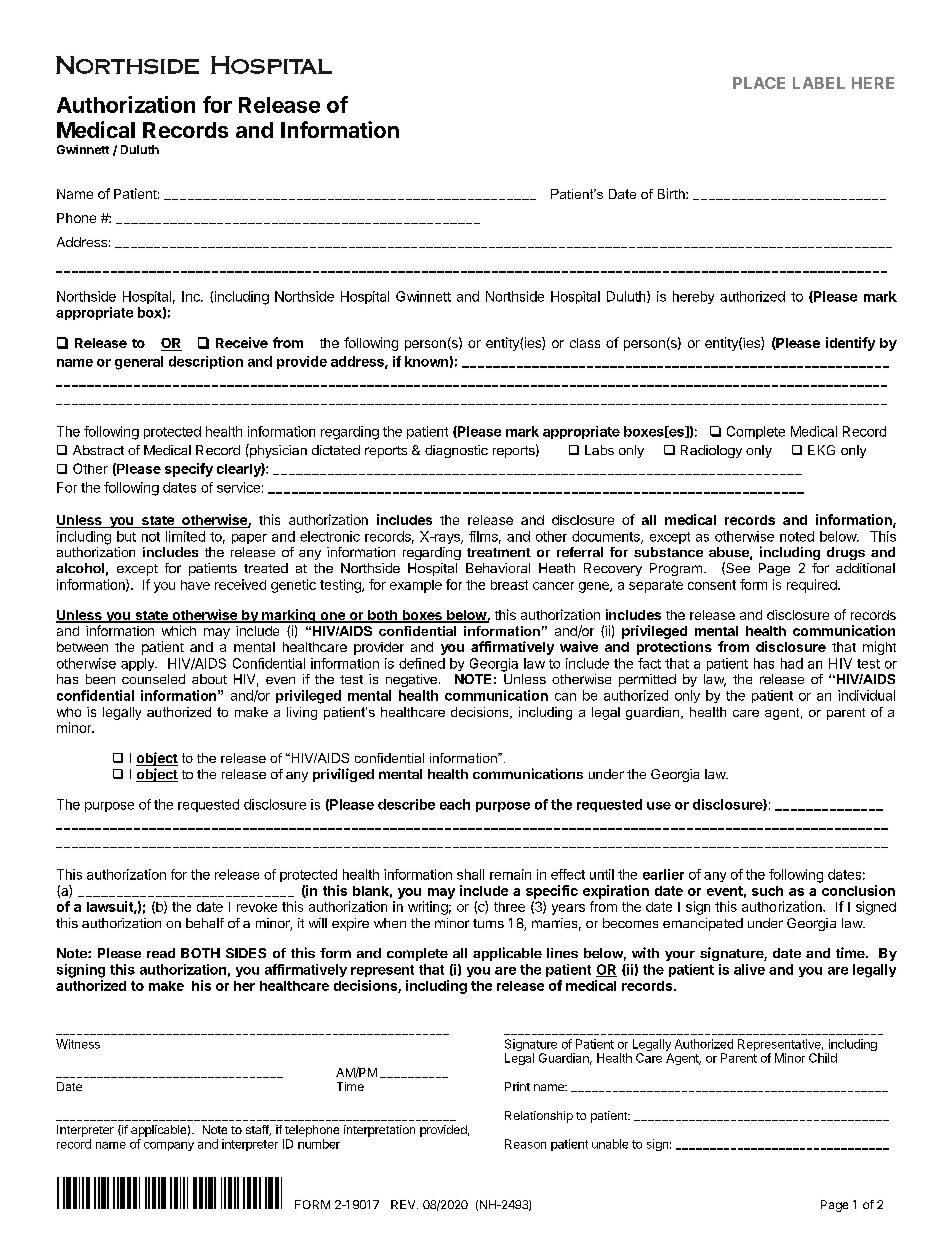 The width and height of the image is (952, 1233). Describe the element at coordinates (823, 1058) in the image. I see `Child` at that location.
